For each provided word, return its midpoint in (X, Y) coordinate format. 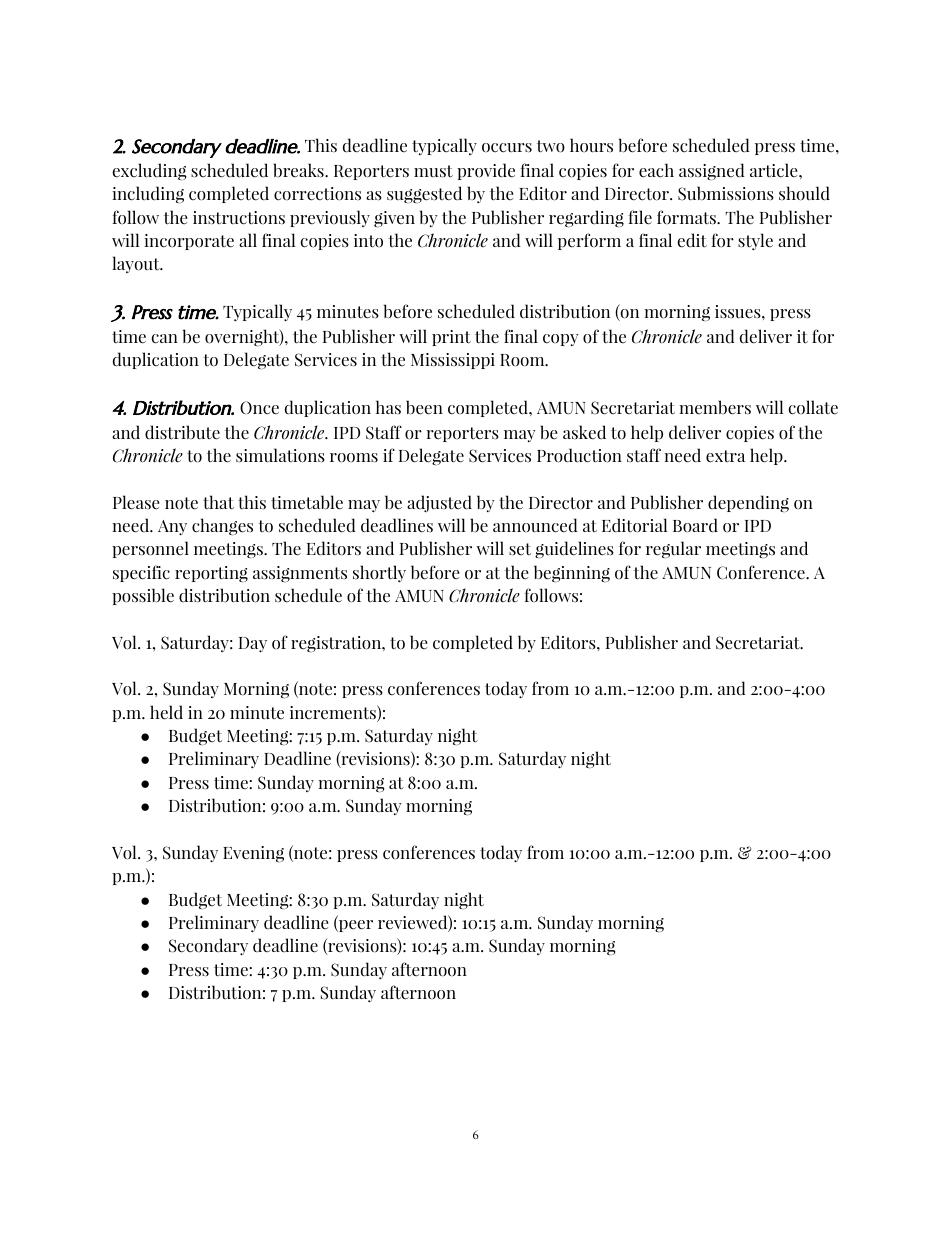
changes (222, 527)
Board (695, 525)
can (164, 339)
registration (337, 644)
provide (486, 171)
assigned (712, 171)
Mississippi (453, 361)
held (166, 712)
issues (739, 312)
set (520, 549)
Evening (253, 854)
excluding (149, 172)
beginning (572, 574)
